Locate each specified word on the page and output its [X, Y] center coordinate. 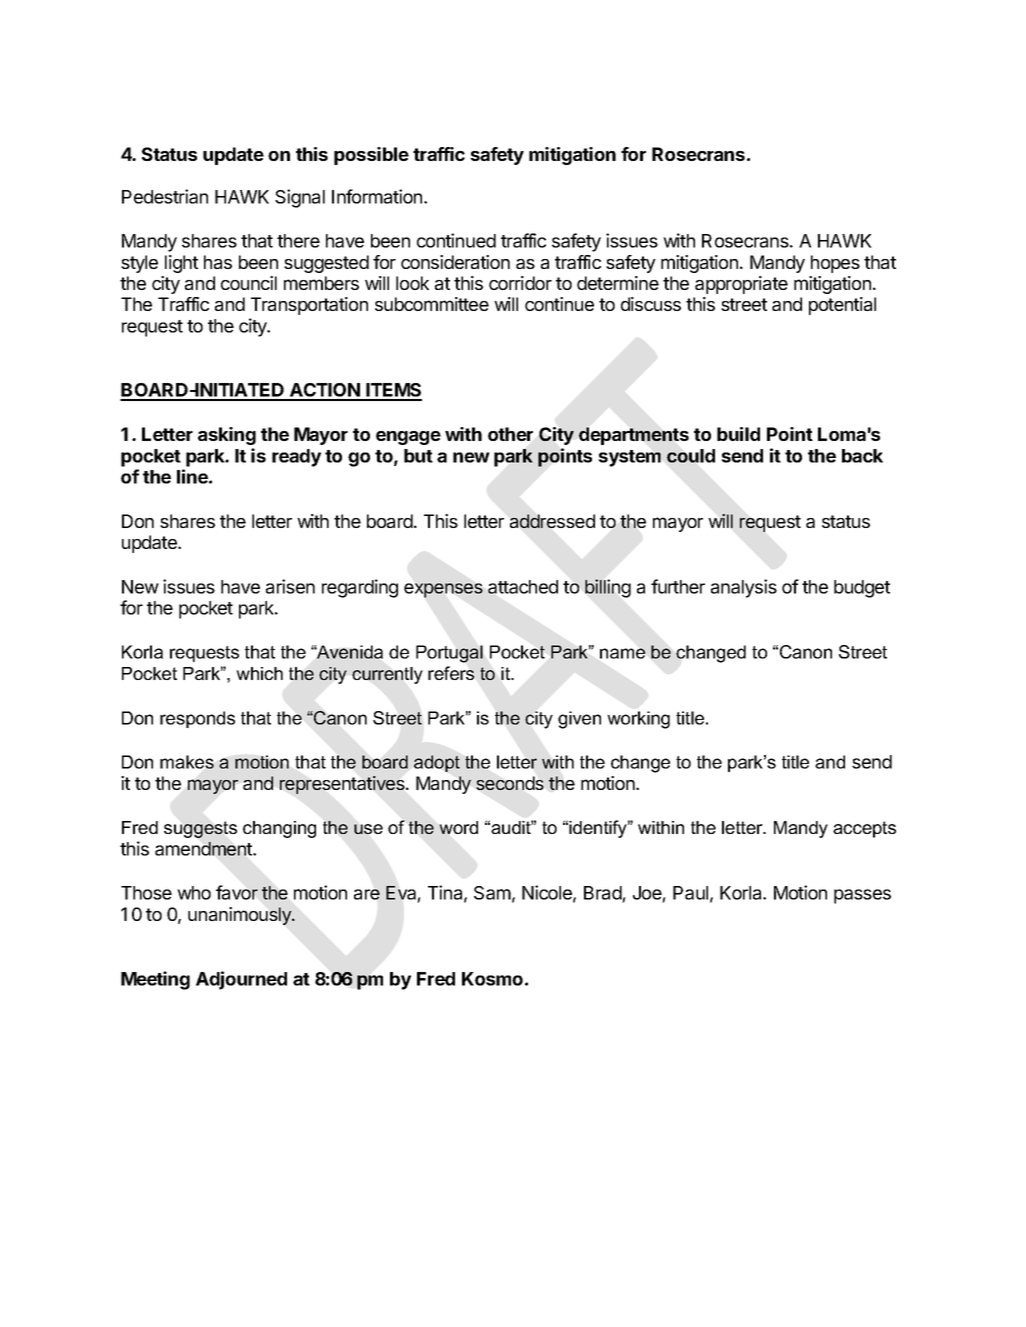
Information [378, 196]
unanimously [240, 916]
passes [862, 896]
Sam [492, 893]
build [738, 434]
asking [227, 436]
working [638, 720]
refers [451, 673]
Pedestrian [165, 196]
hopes [835, 264]
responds [197, 719]
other [510, 434]
